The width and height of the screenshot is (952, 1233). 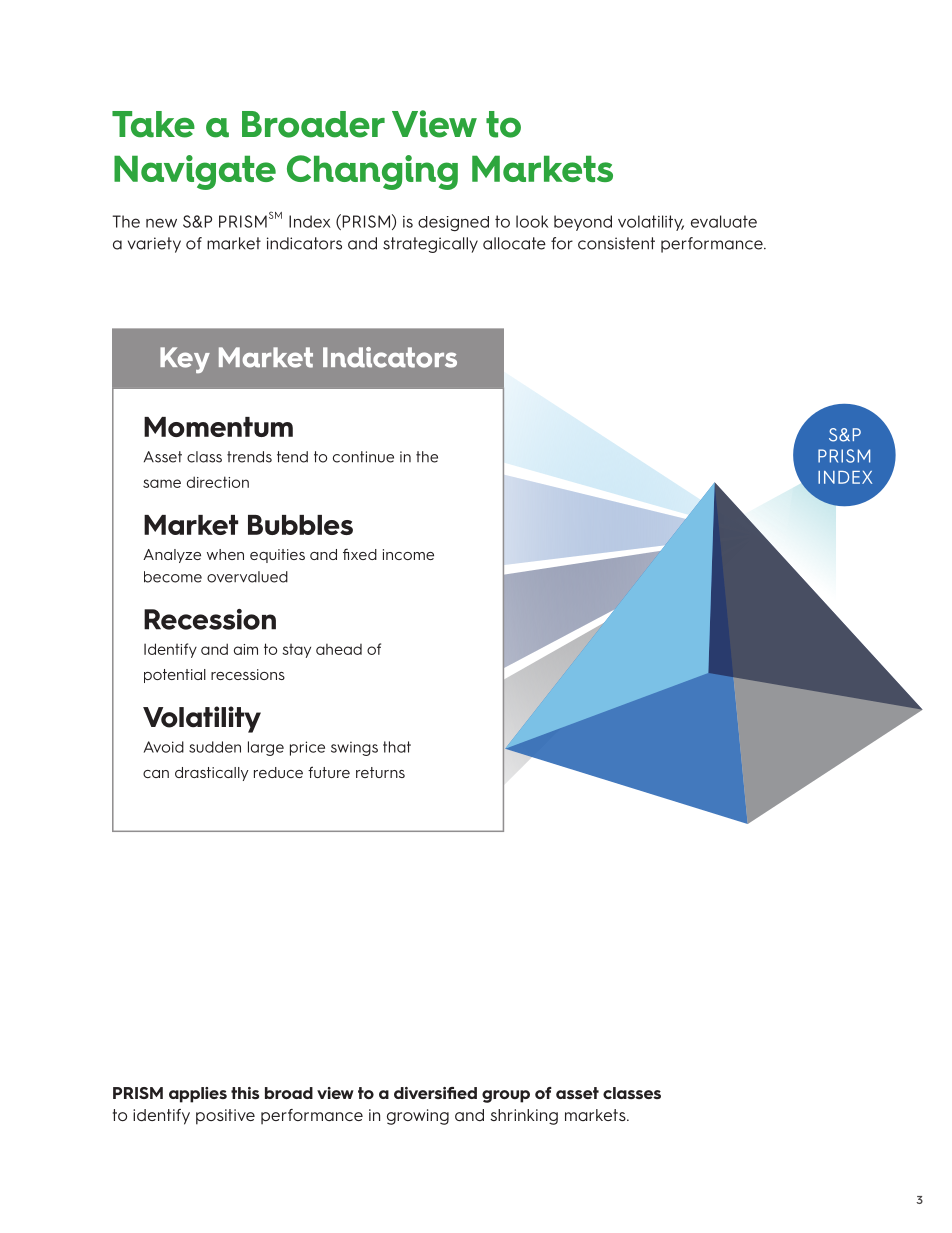 What do you see at coordinates (408, 554) in the screenshot?
I see `income` at bounding box center [408, 554].
